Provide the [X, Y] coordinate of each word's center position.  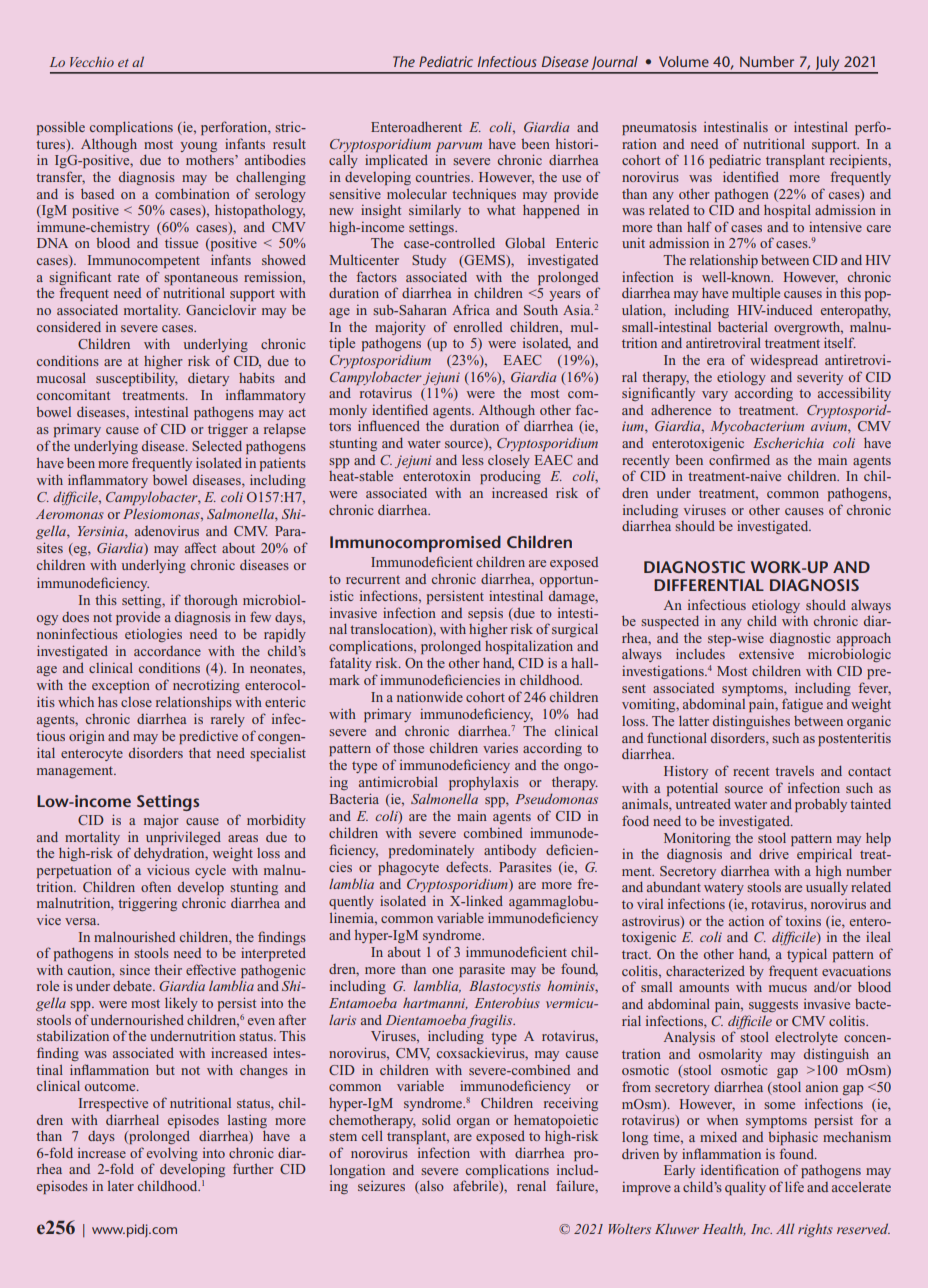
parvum [459, 147]
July [828, 64]
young [198, 147]
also [431, 1187]
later [121, 1185]
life [794, 1186]
